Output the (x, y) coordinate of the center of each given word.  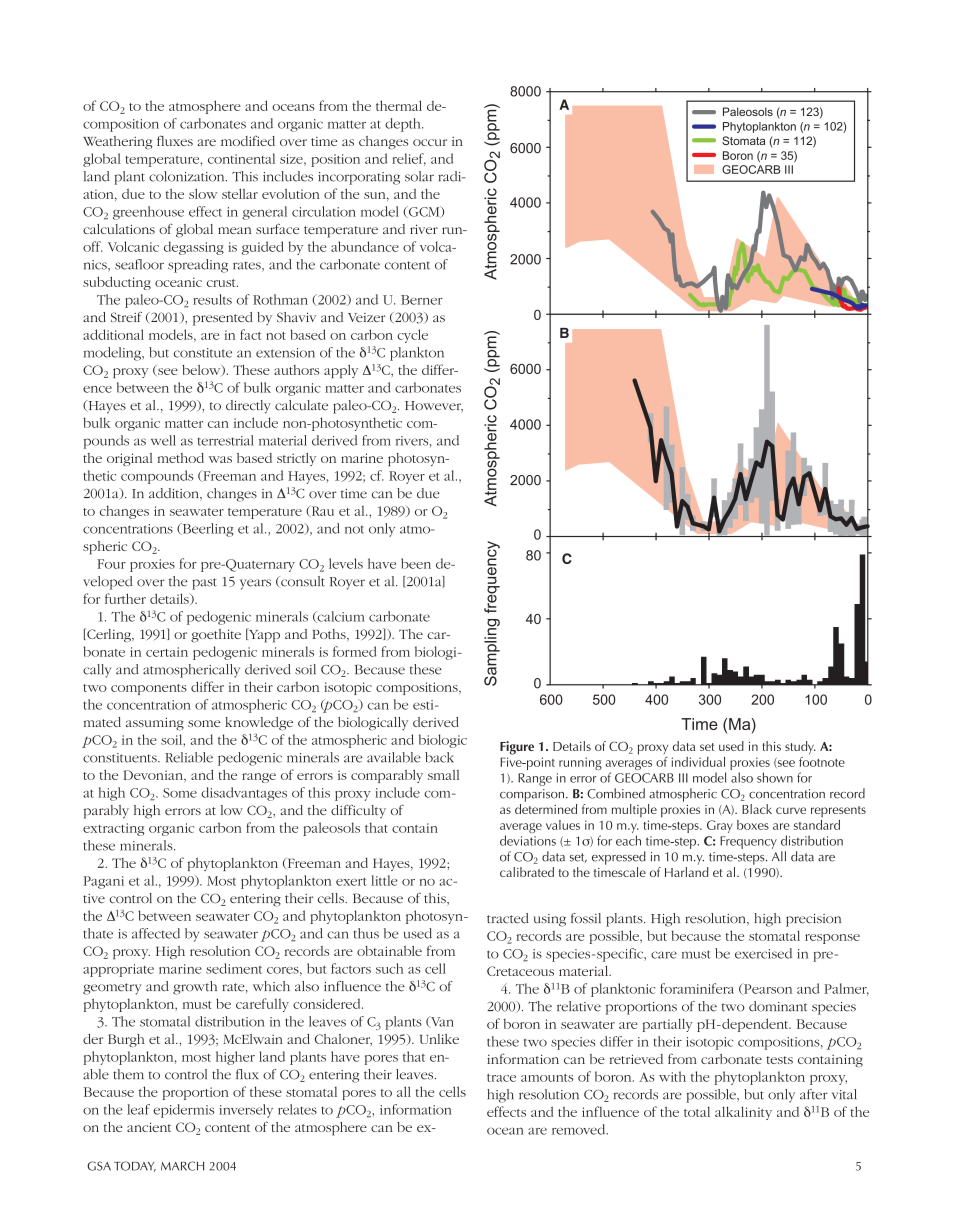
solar (419, 176)
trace (501, 1078)
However (434, 407)
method (180, 458)
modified (248, 141)
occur (430, 142)
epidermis (183, 1111)
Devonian (154, 776)
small (443, 775)
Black (757, 809)
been (416, 563)
